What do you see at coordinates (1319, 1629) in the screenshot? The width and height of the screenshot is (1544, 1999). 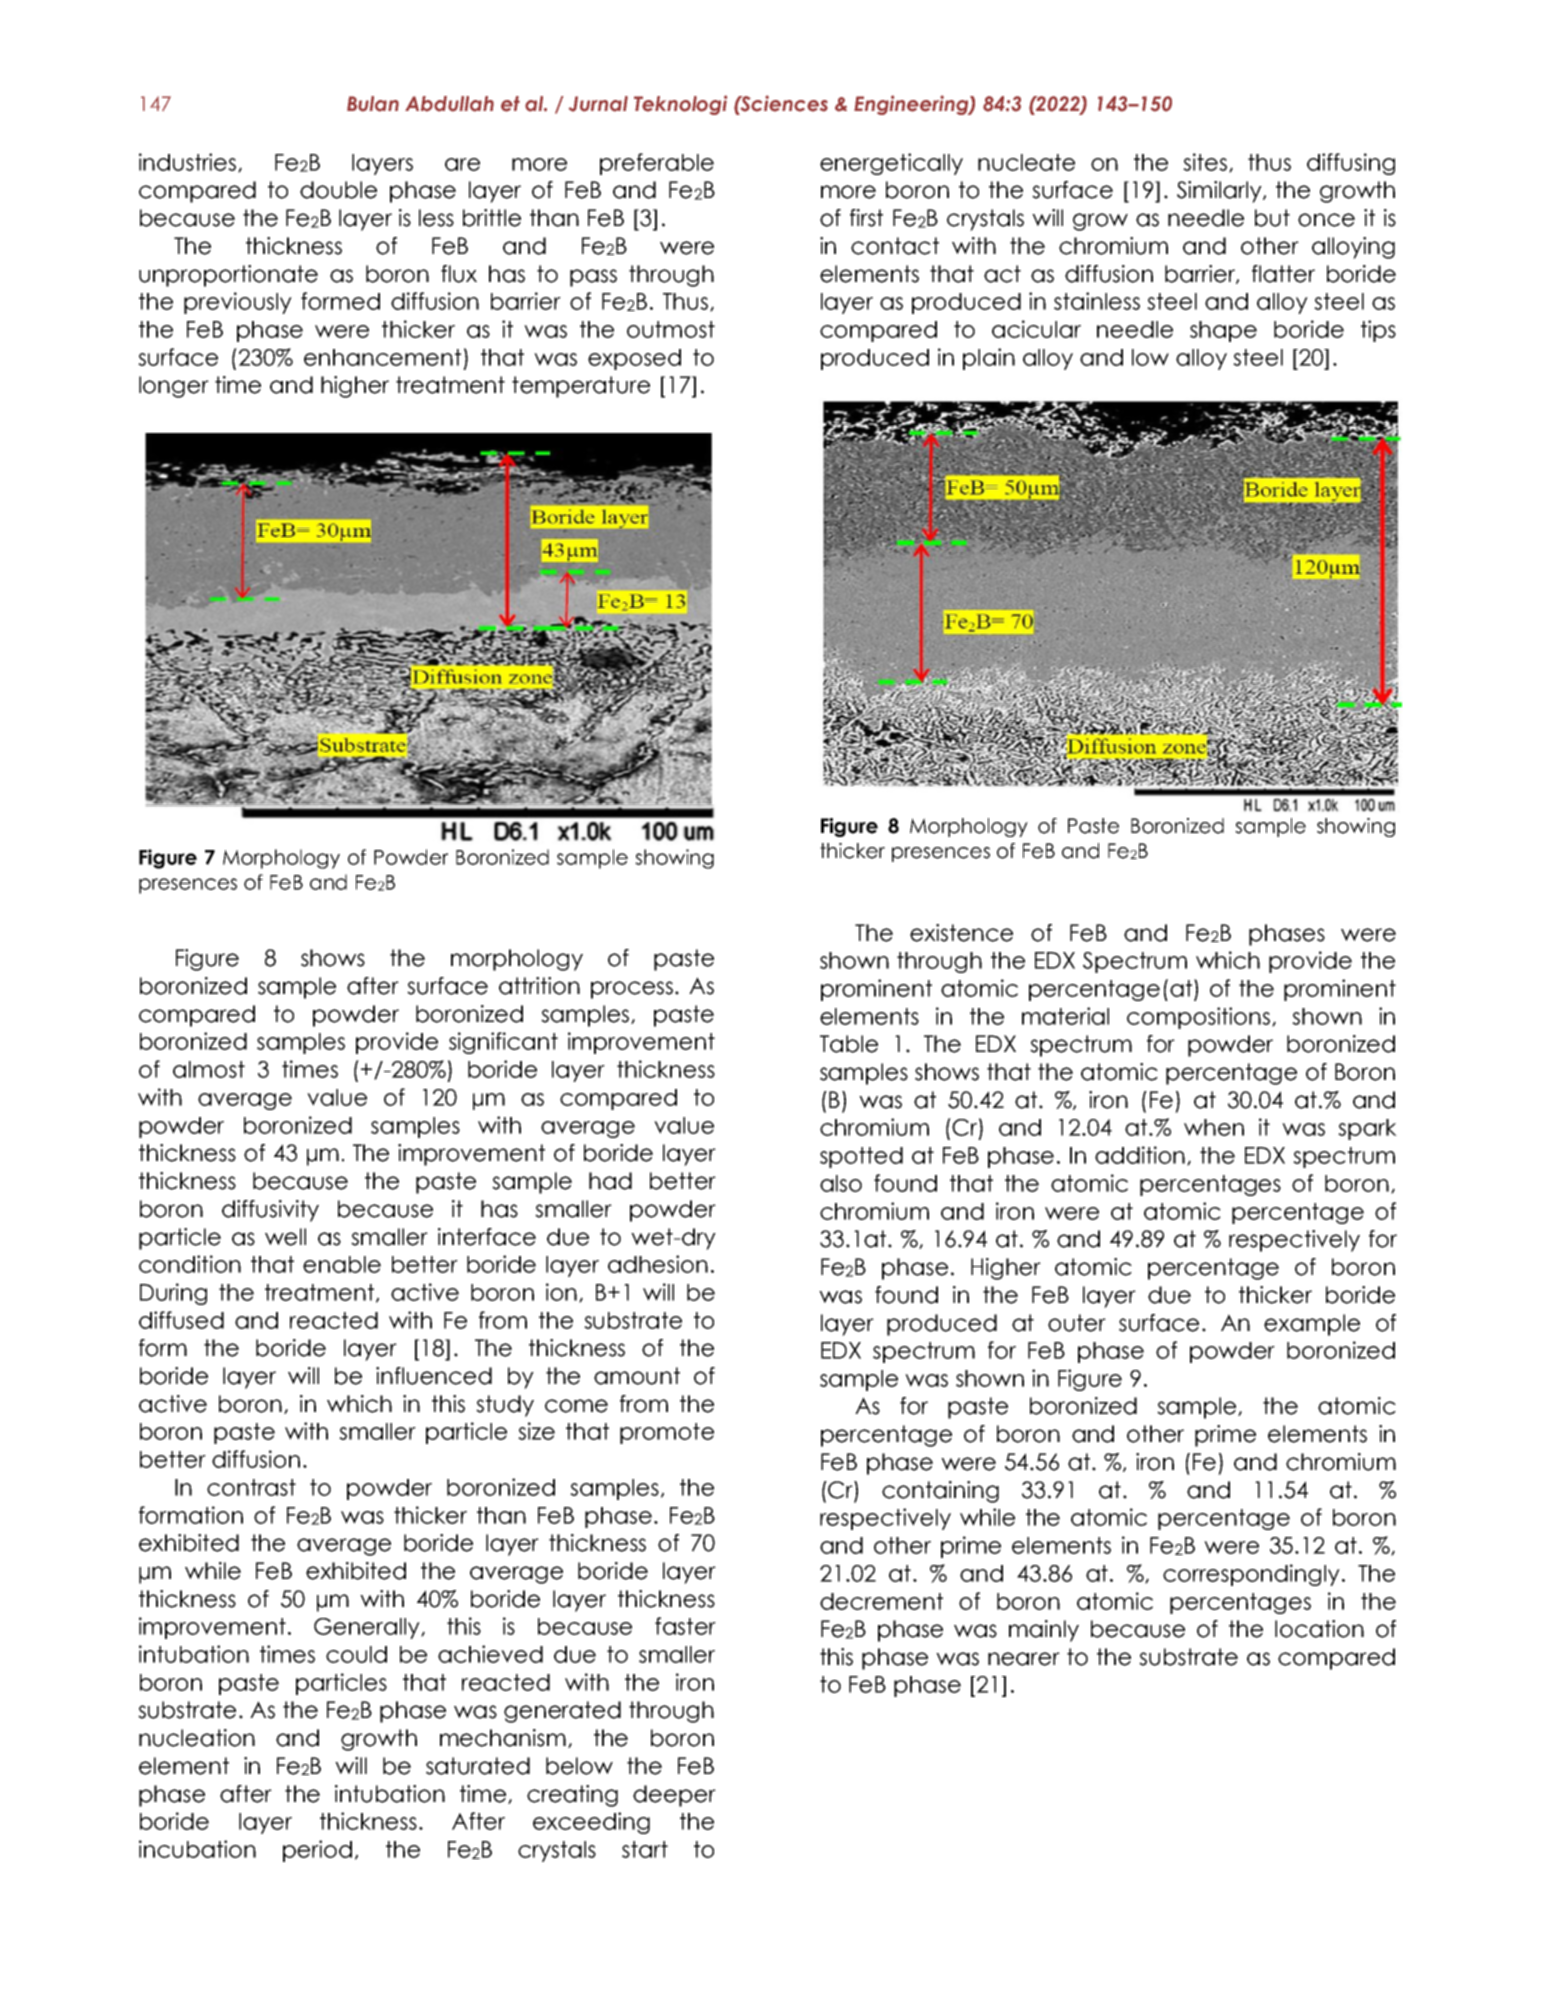 I see `location` at bounding box center [1319, 1629].
